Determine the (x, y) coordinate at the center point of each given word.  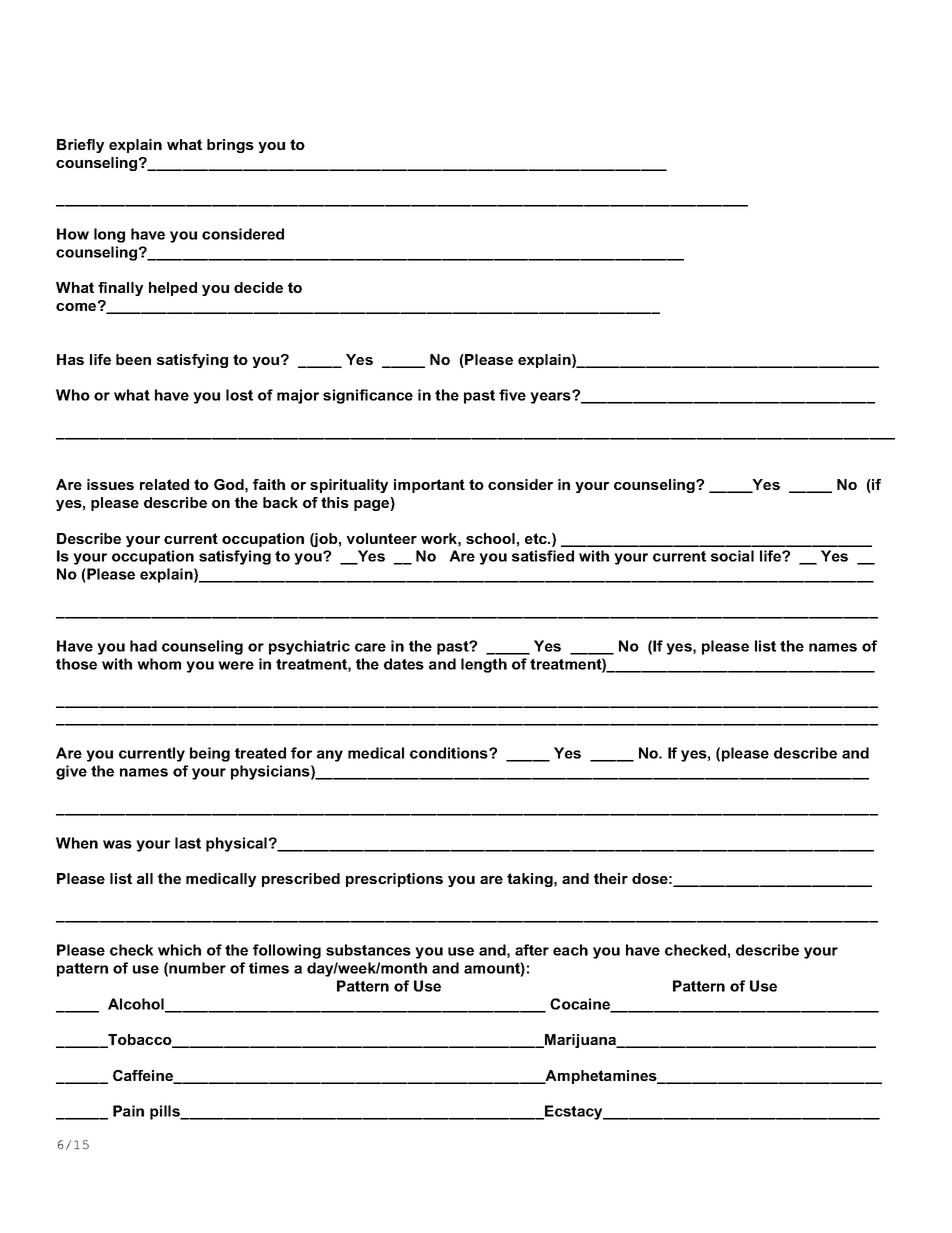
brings (230, 146)
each (570, 950)
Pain (128, 1111)
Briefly (80, 146)
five (512, 395)
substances (368, 950)
